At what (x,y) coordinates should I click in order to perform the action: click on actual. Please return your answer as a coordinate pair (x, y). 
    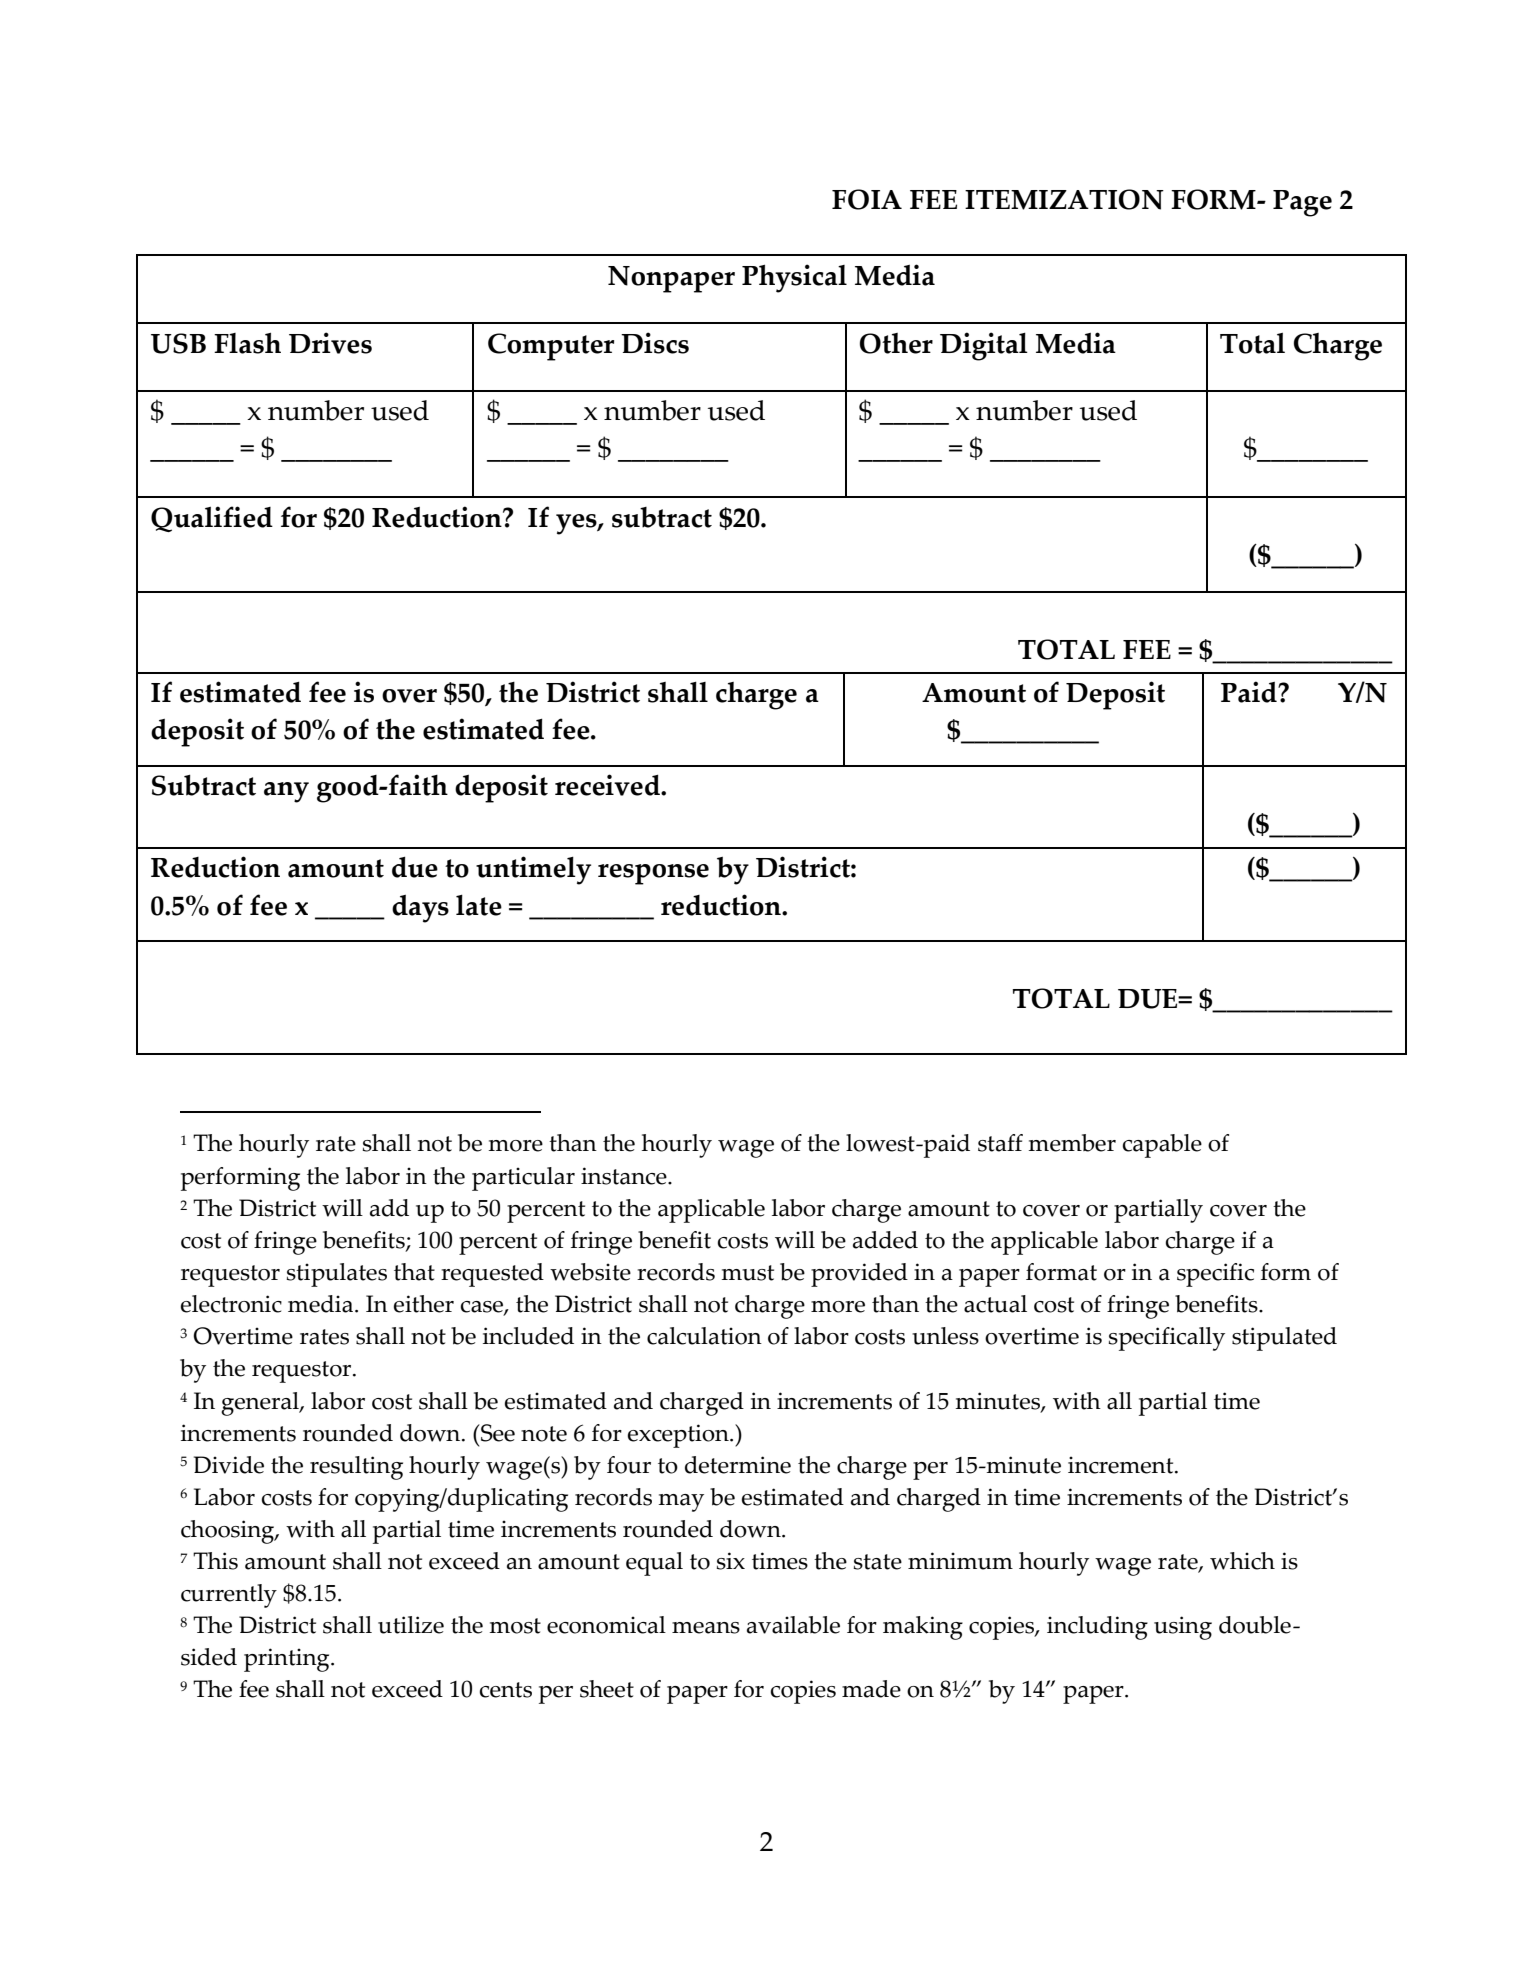
    Looking at the image, I should click on (995, 1304).
